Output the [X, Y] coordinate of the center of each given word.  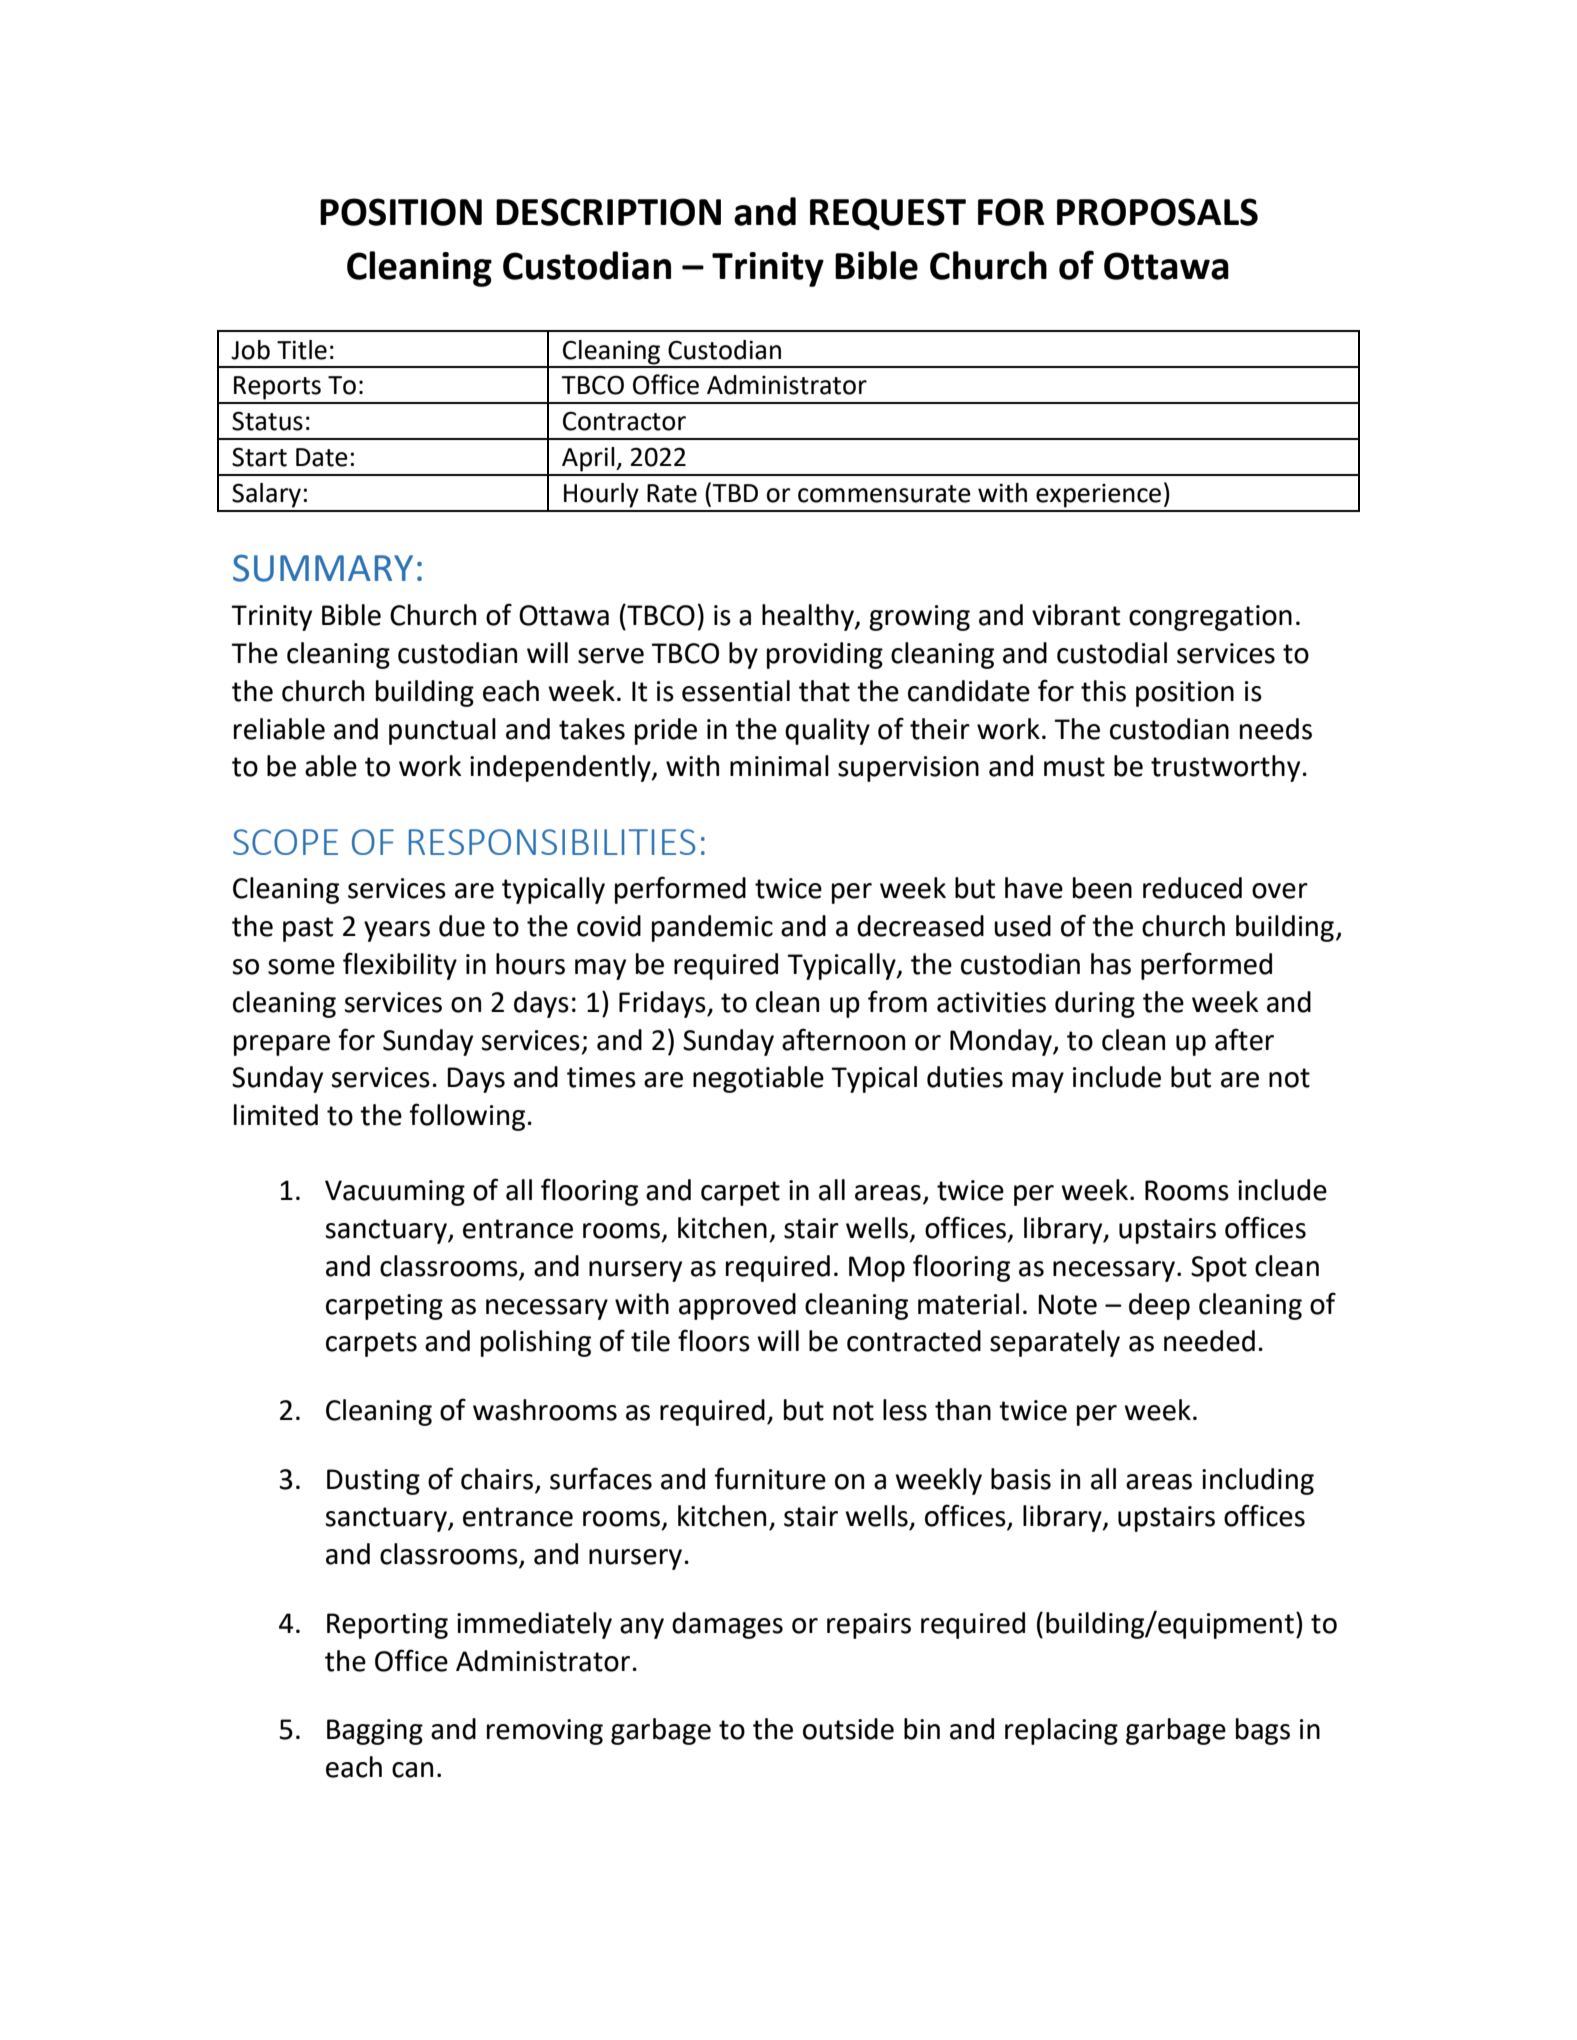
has [1111, 964]
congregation [1210, 618]
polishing [536, 1343]
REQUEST [888, 214]
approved [737, 1306]
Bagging [375, 1732]
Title [302, 350]
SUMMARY [323, 568]
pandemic [712, 928]
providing [825, 655]
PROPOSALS [1157, 212]
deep [1159, 1306]
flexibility [400, 966]
